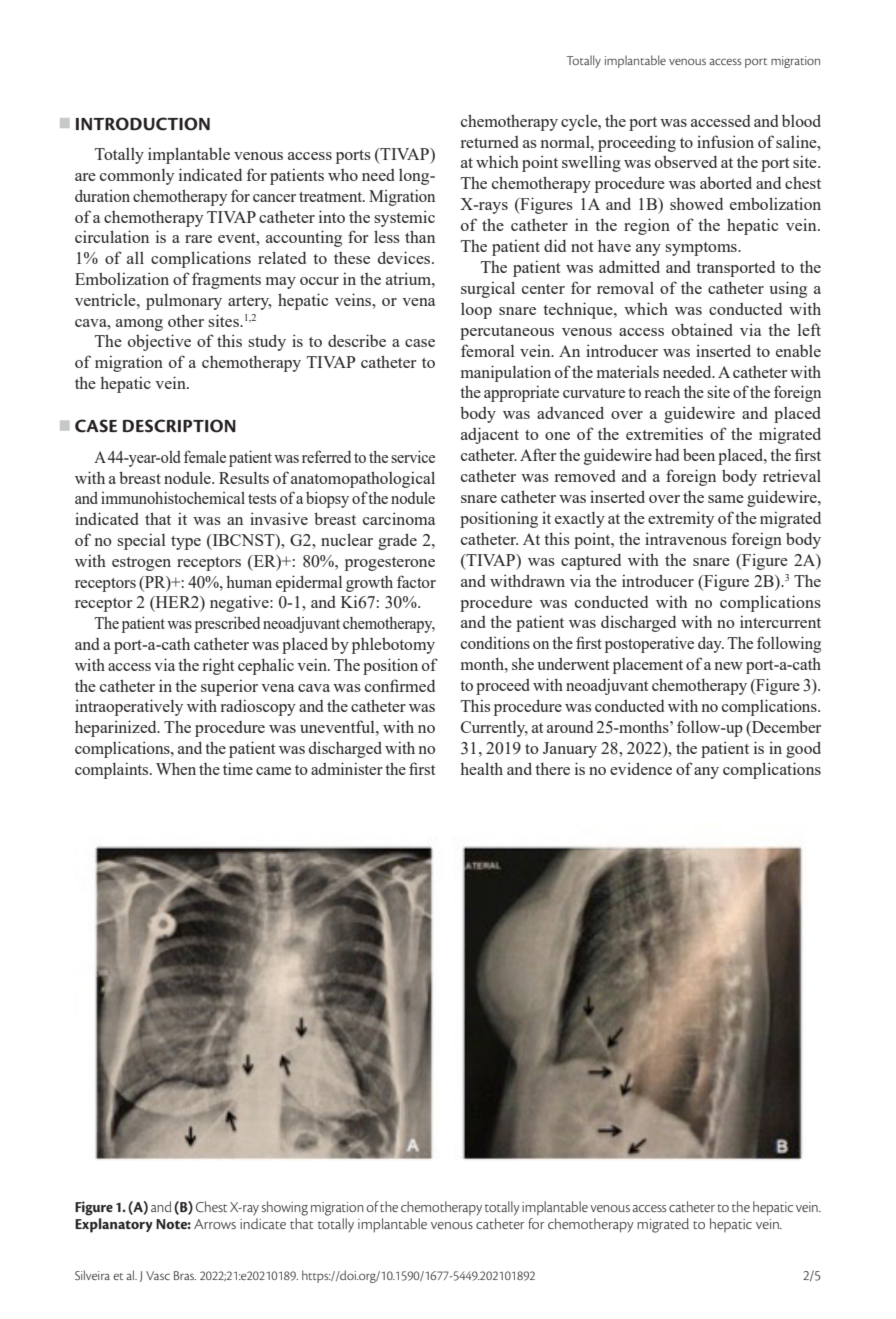 The width and height of the image is (896, 1319). What do you see at coordinates (285, 1208) in the image?
I see `showing` at bounding box center [285, 1208].
